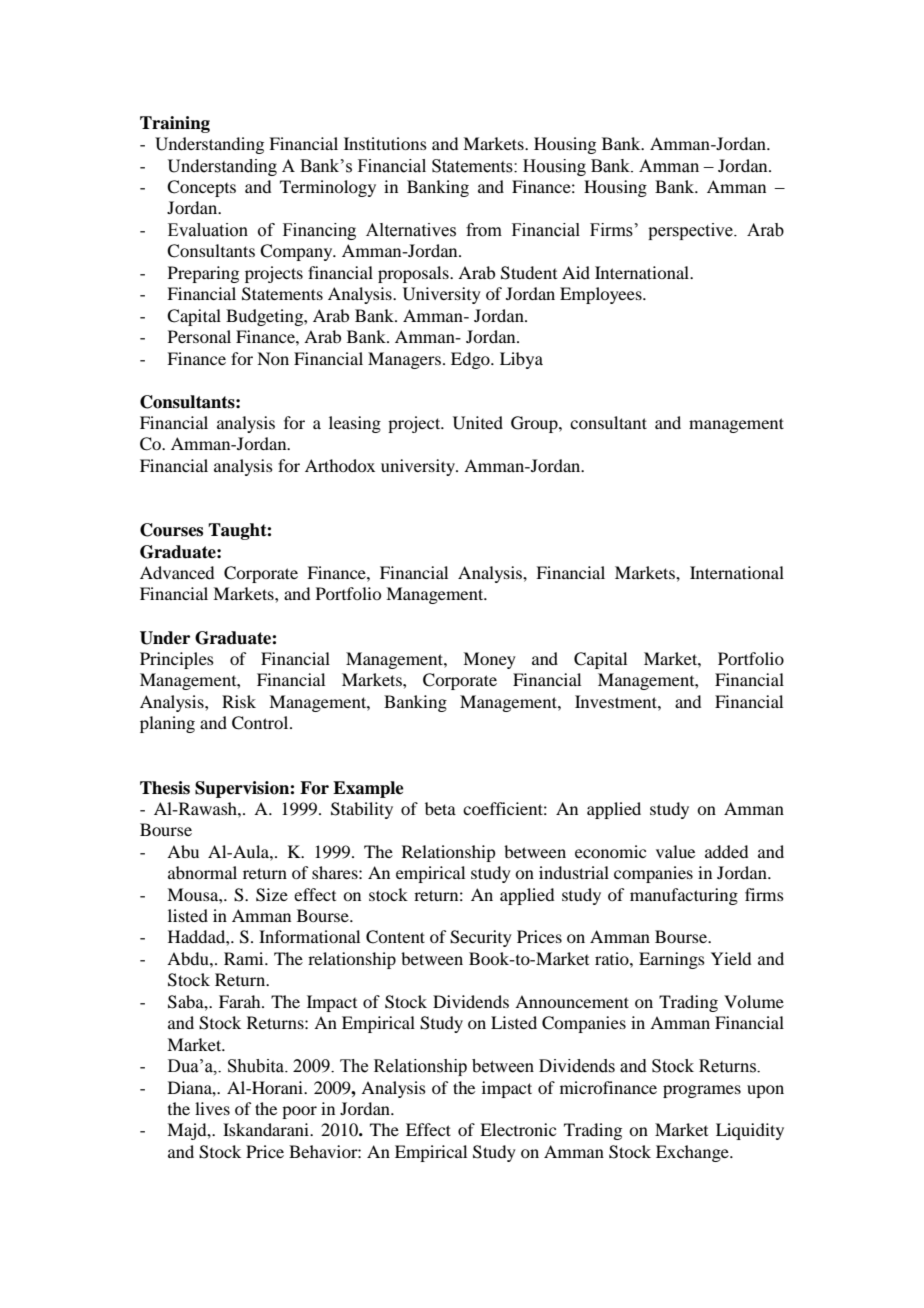 The height and width of the page is (1308, 924). Describe the element at coordinates (675, 851) in the page. I see `value` at that location.
